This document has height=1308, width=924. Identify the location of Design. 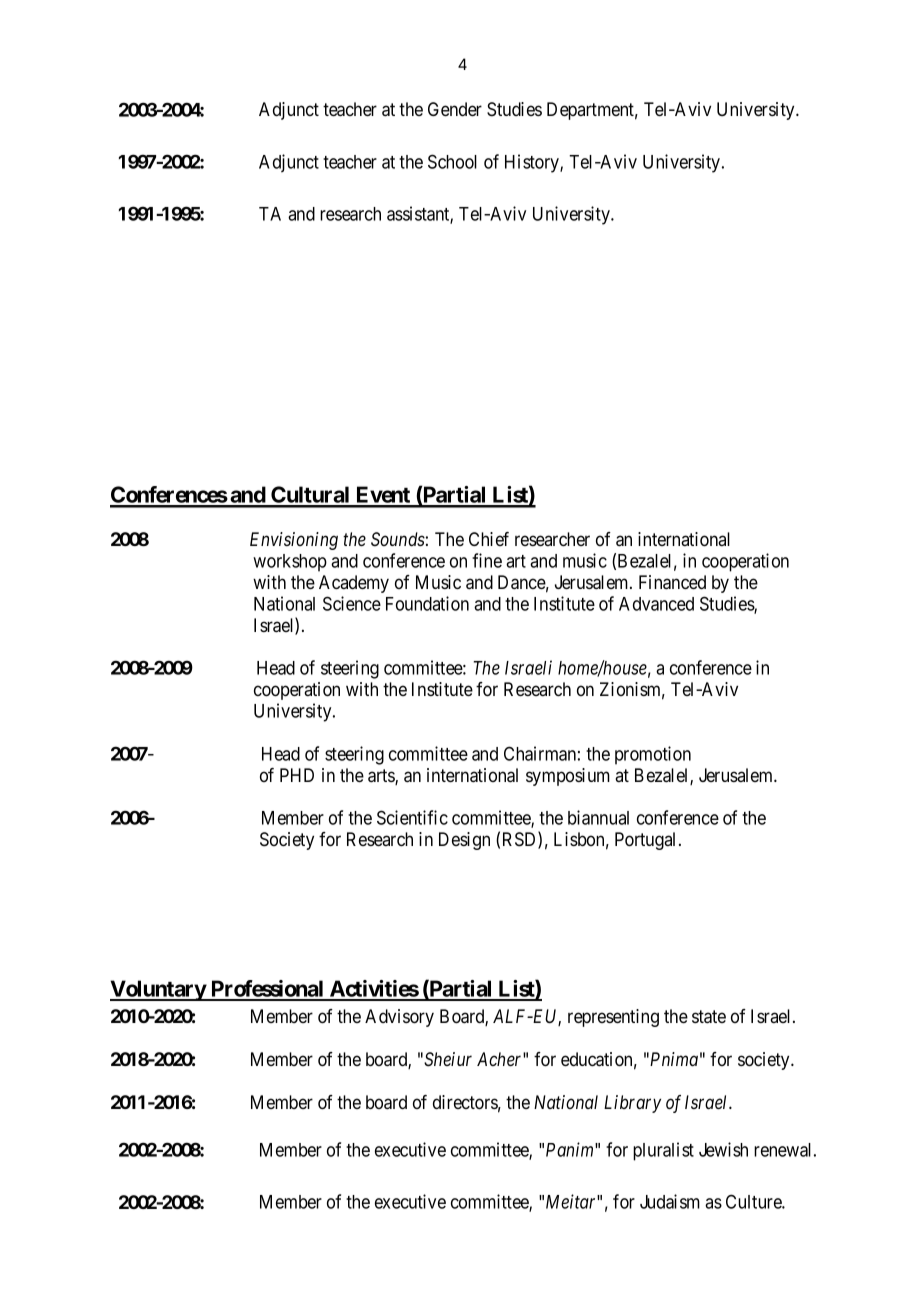
(464, 841).
